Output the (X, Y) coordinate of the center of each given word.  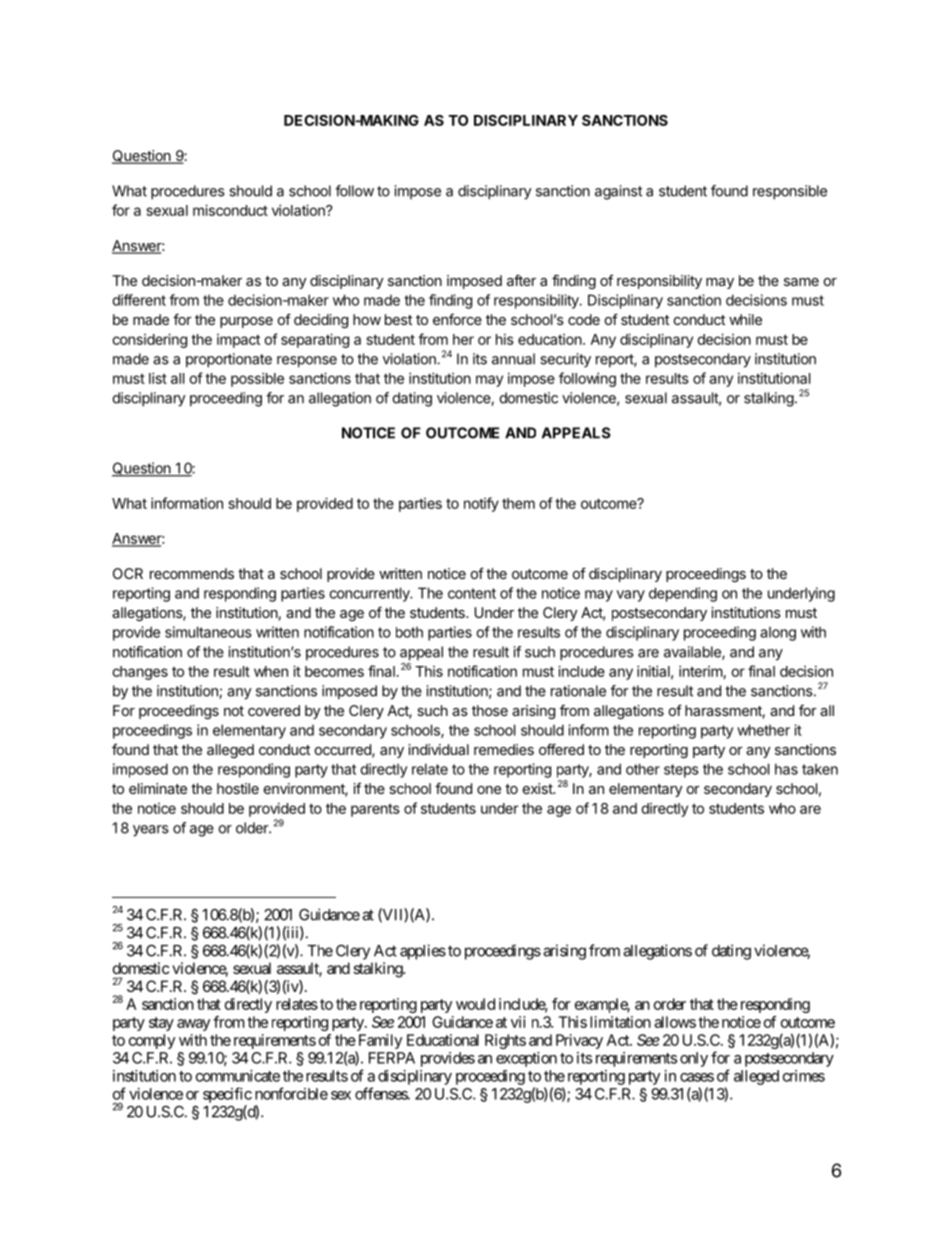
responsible (790, 192)
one (489, 790)
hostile (238, 788)
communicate (238, 1076)
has (786, 769)
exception (526, 1059)
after (521, 280)
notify (481, 504)
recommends (192, 573)
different (139, 300)
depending (683, 594)
